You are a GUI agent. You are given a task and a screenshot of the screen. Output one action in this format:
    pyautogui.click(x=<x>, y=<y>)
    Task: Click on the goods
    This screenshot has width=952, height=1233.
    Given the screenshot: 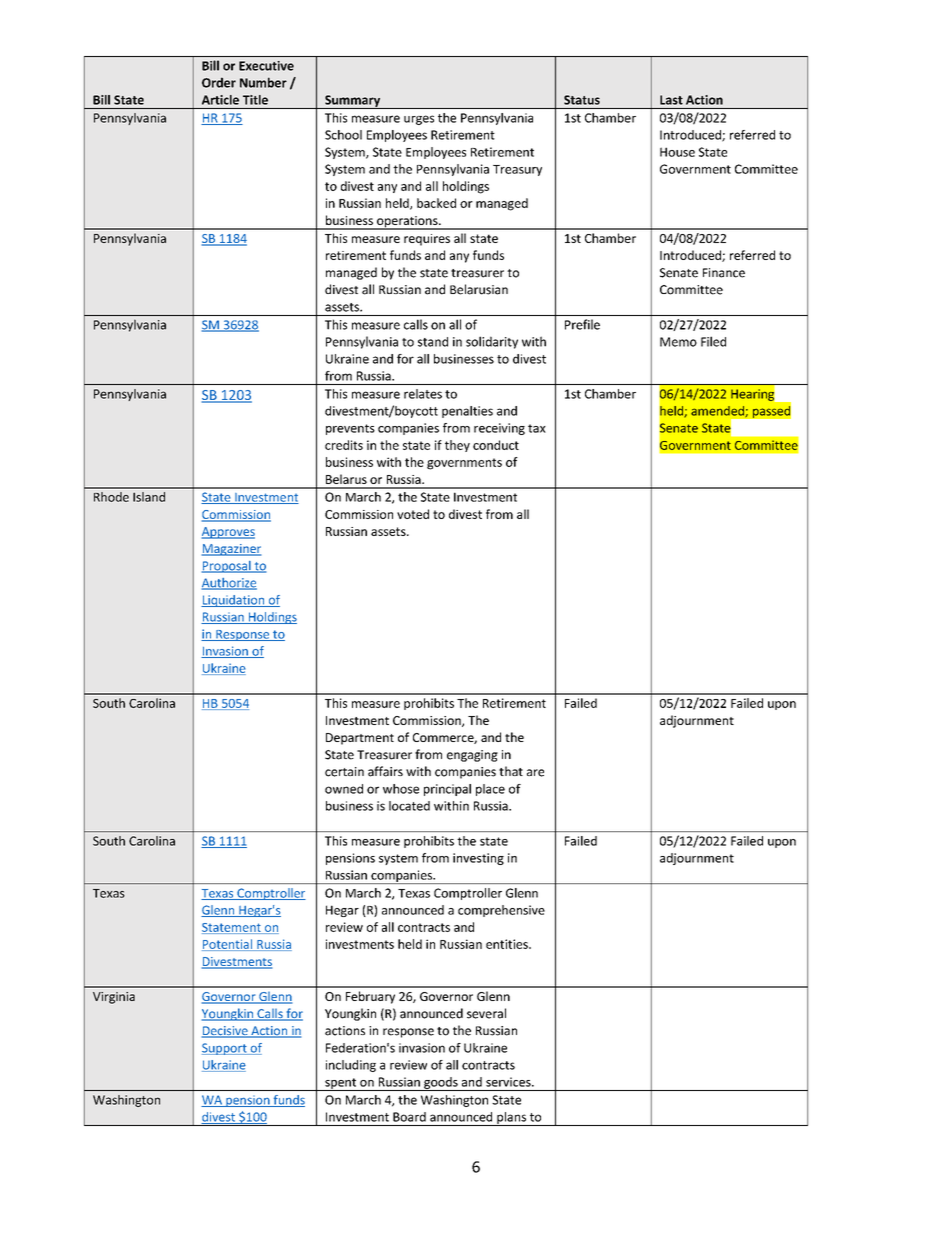 What is the action you would take?
    pyautogui.click(x=441, y=1084)
